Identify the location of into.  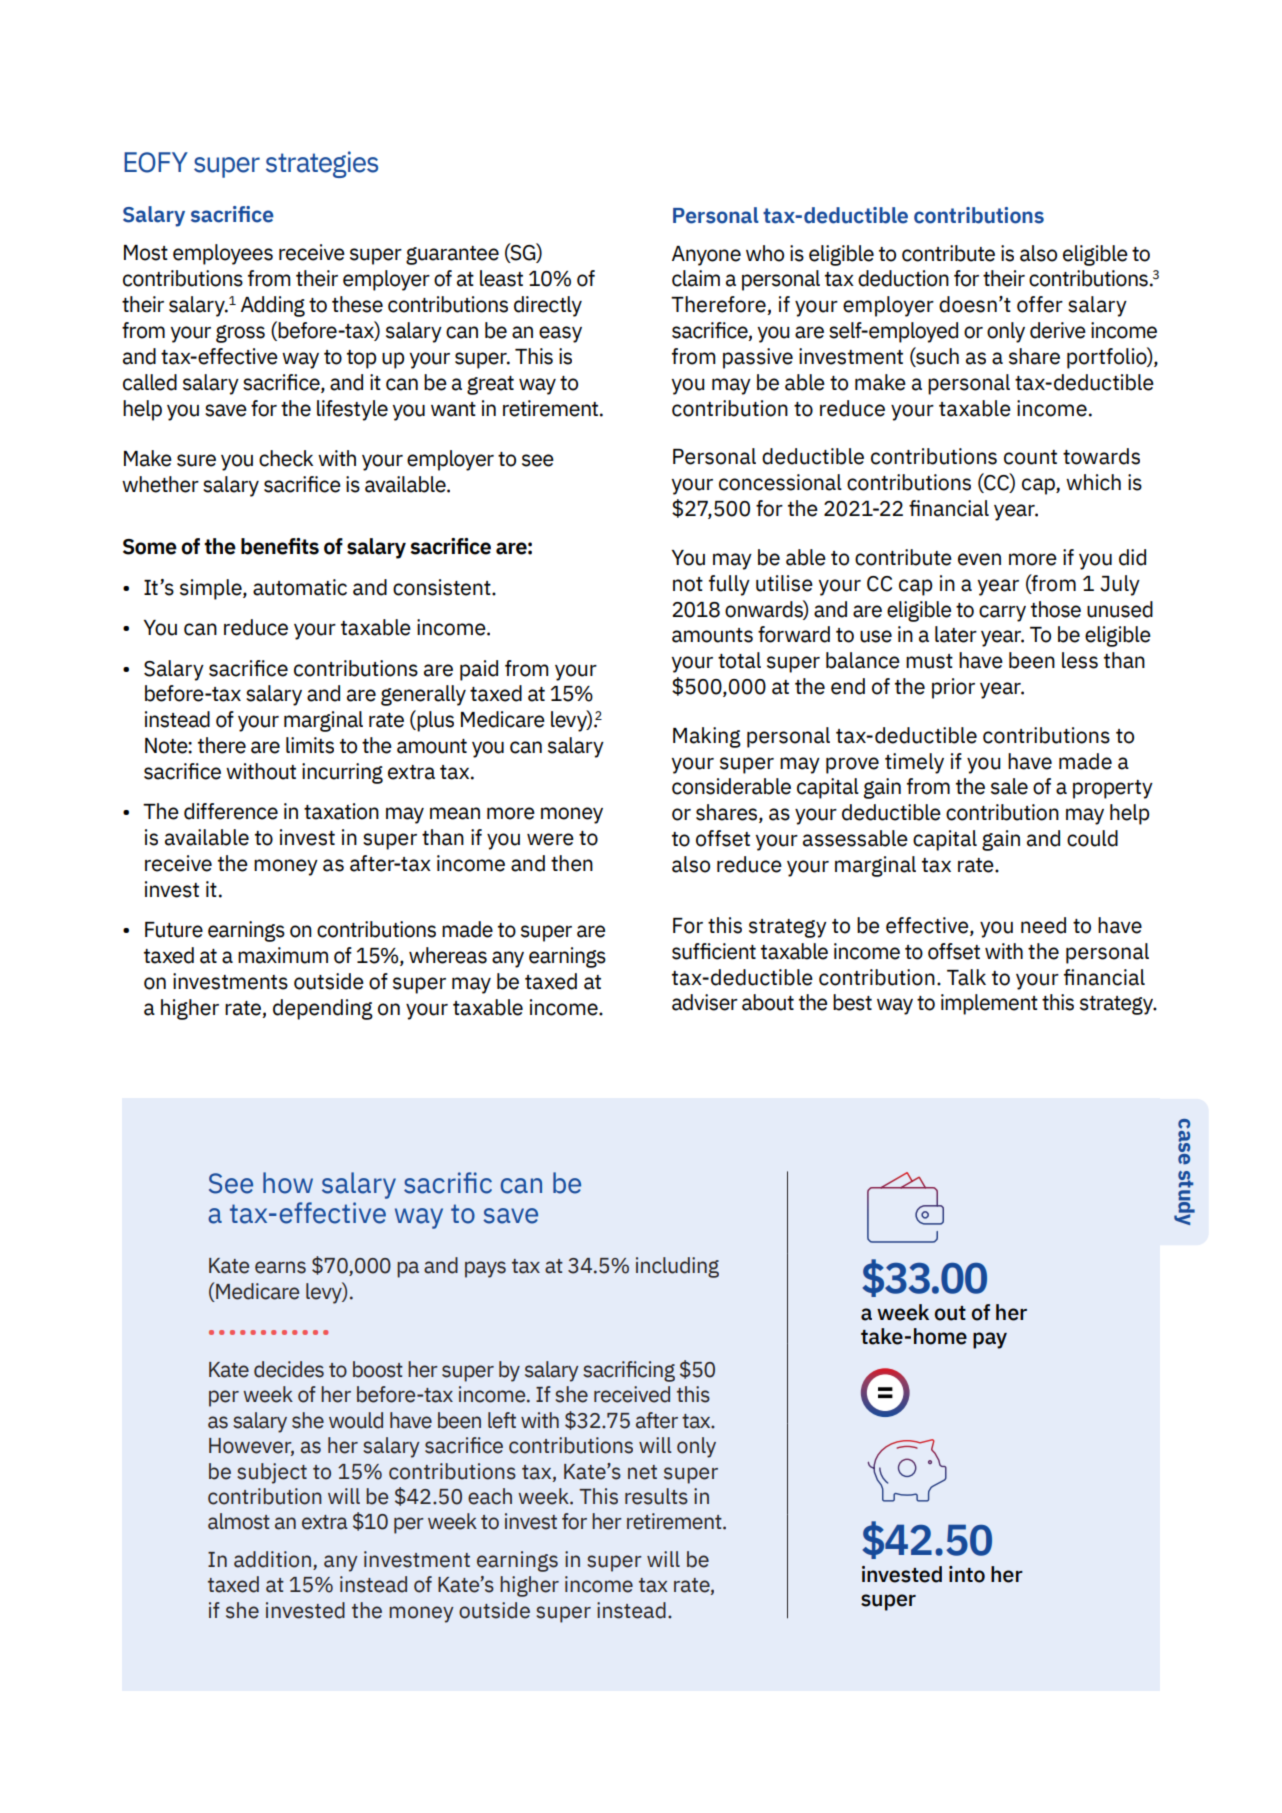
(967, 1574).
